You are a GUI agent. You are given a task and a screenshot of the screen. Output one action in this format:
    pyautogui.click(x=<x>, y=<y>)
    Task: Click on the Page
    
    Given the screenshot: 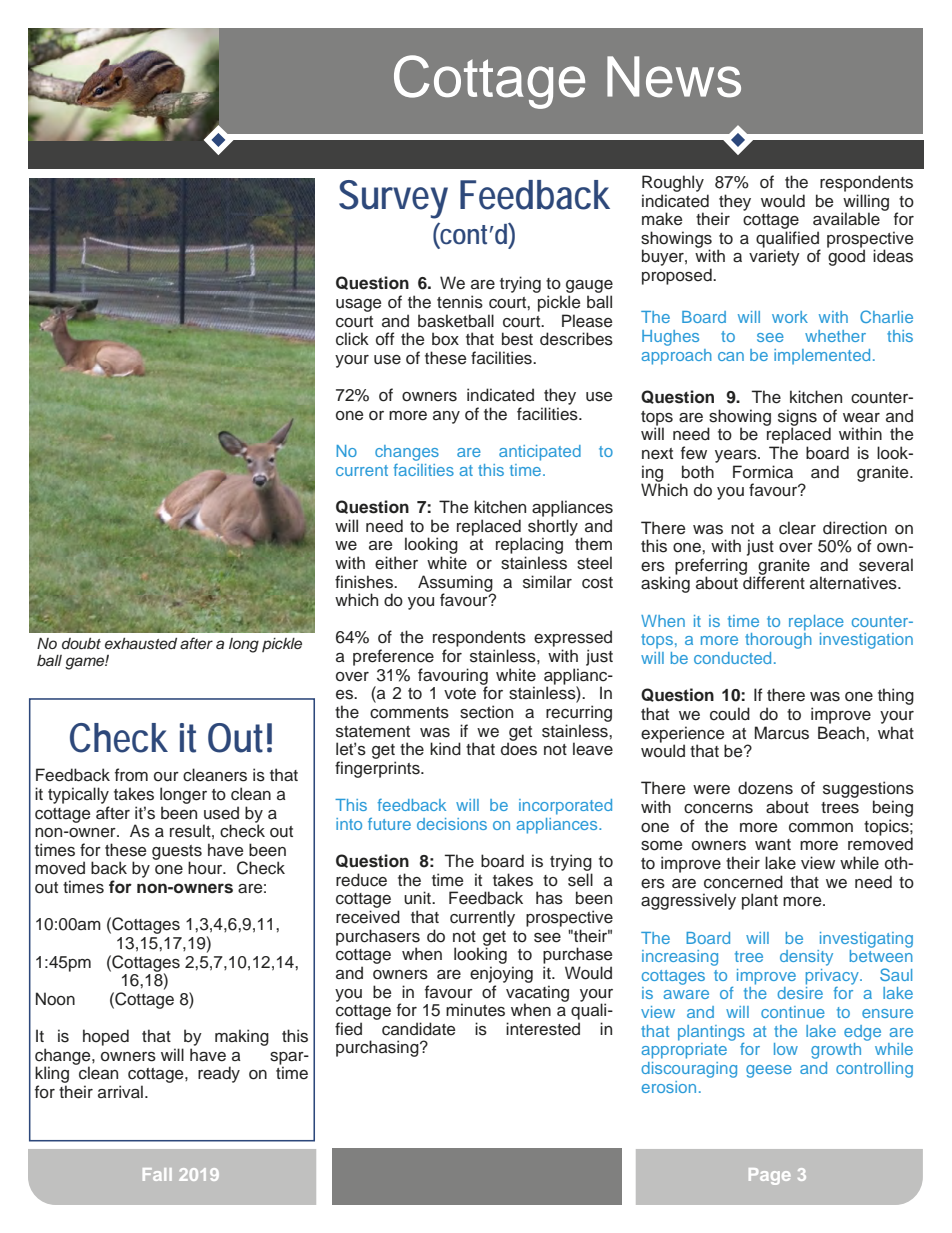 What is the action you would take?
    pyautogui.click(x=769, y=1176)
